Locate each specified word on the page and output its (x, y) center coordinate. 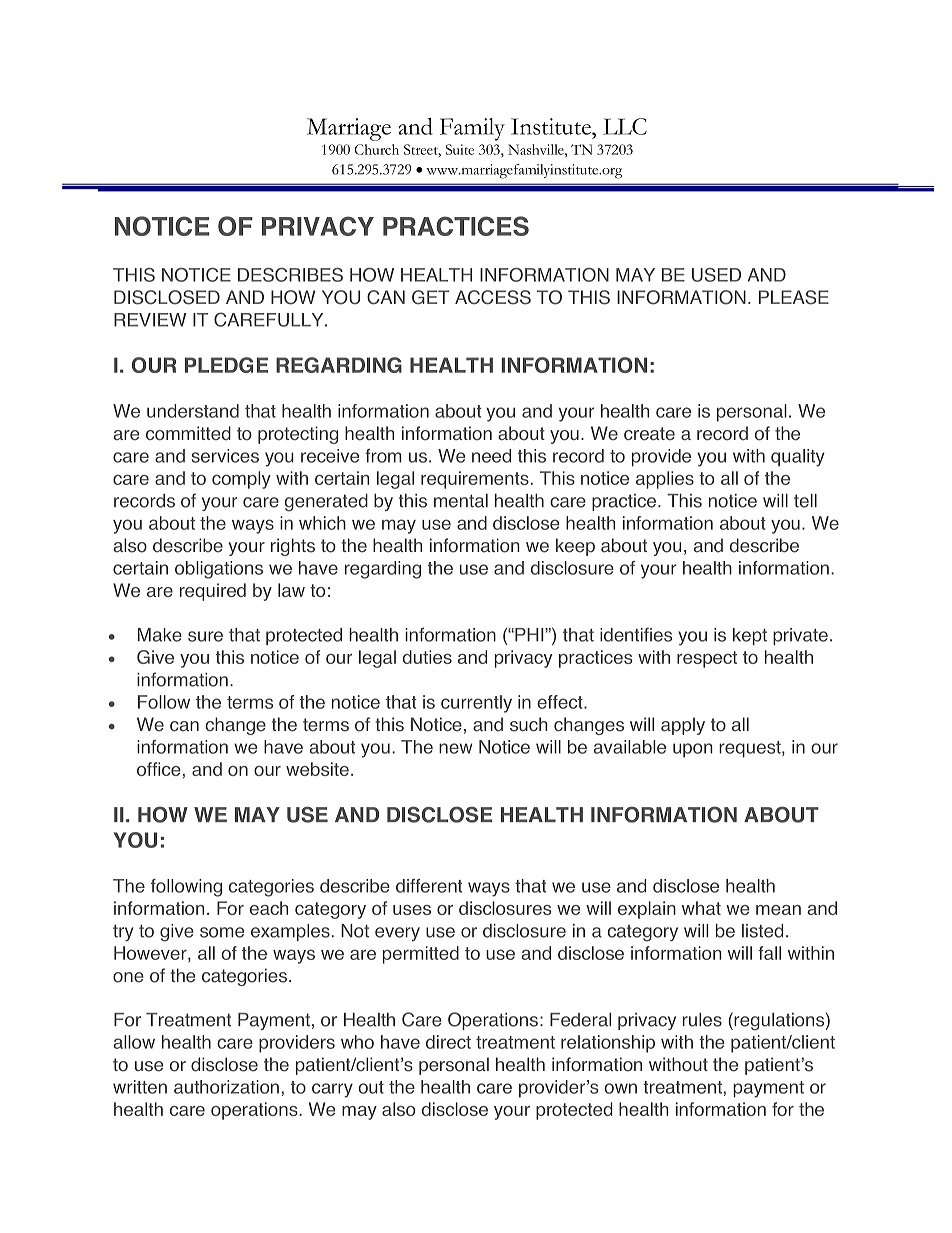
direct (448, 1042)
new (455, 748)
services (225, 456)
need (491, 456)
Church (376, 149)
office (159, 769)
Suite (460, 149)
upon (693, 750)
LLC (625, 126)
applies (665, 480)
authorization (226, 1087)
